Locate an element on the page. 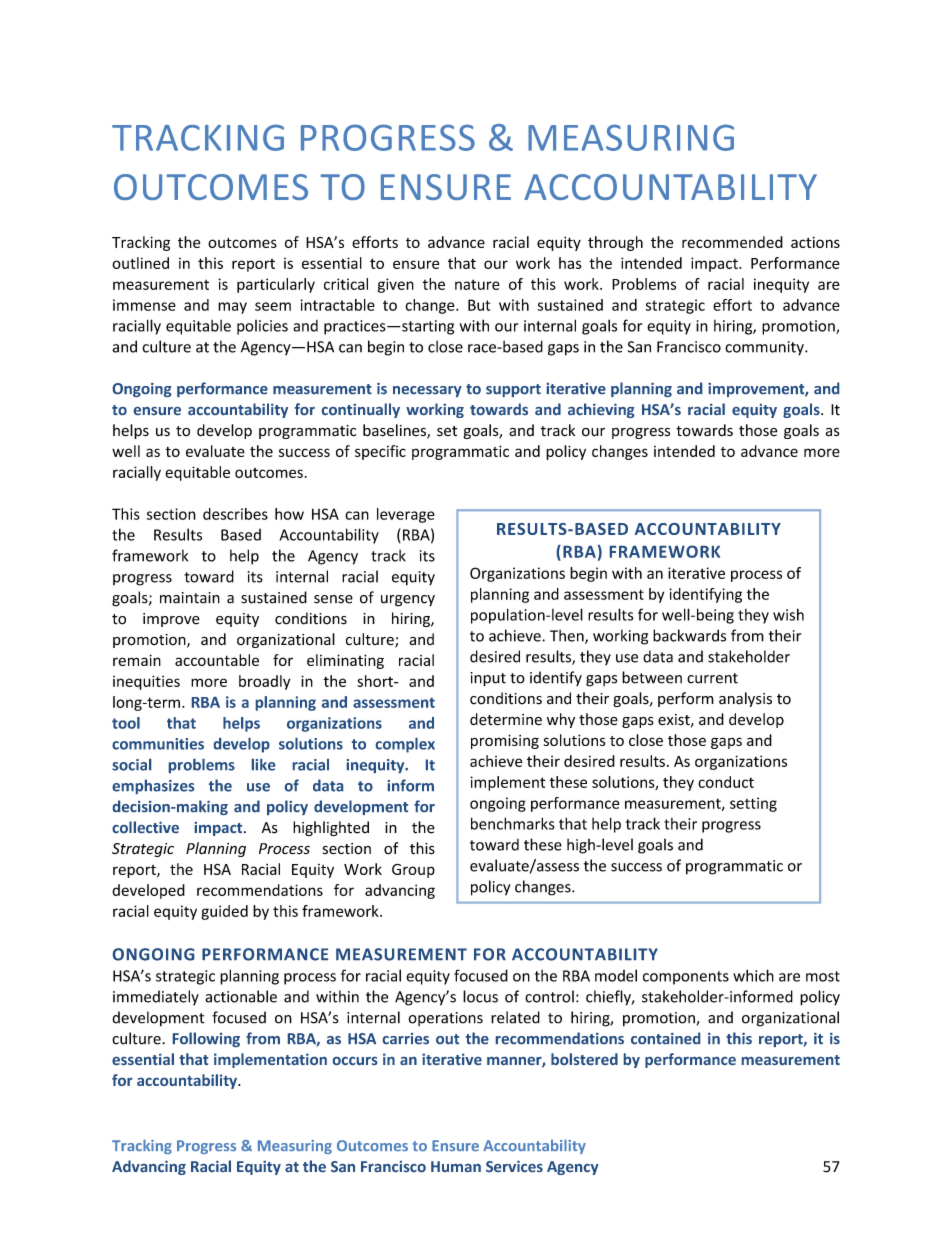  Following is located at coordinates (206, 1039).
